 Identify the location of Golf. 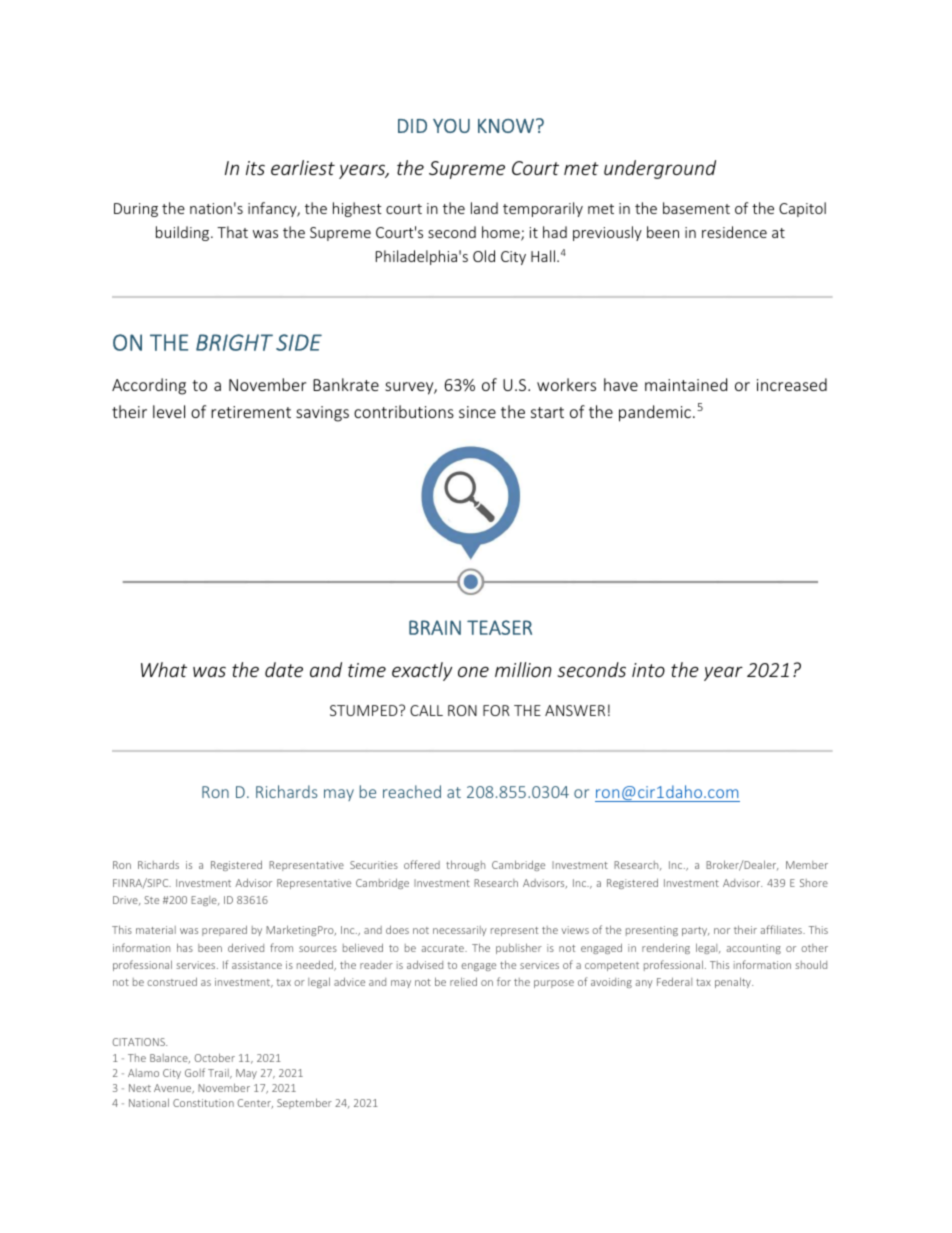
(195, 1072).
